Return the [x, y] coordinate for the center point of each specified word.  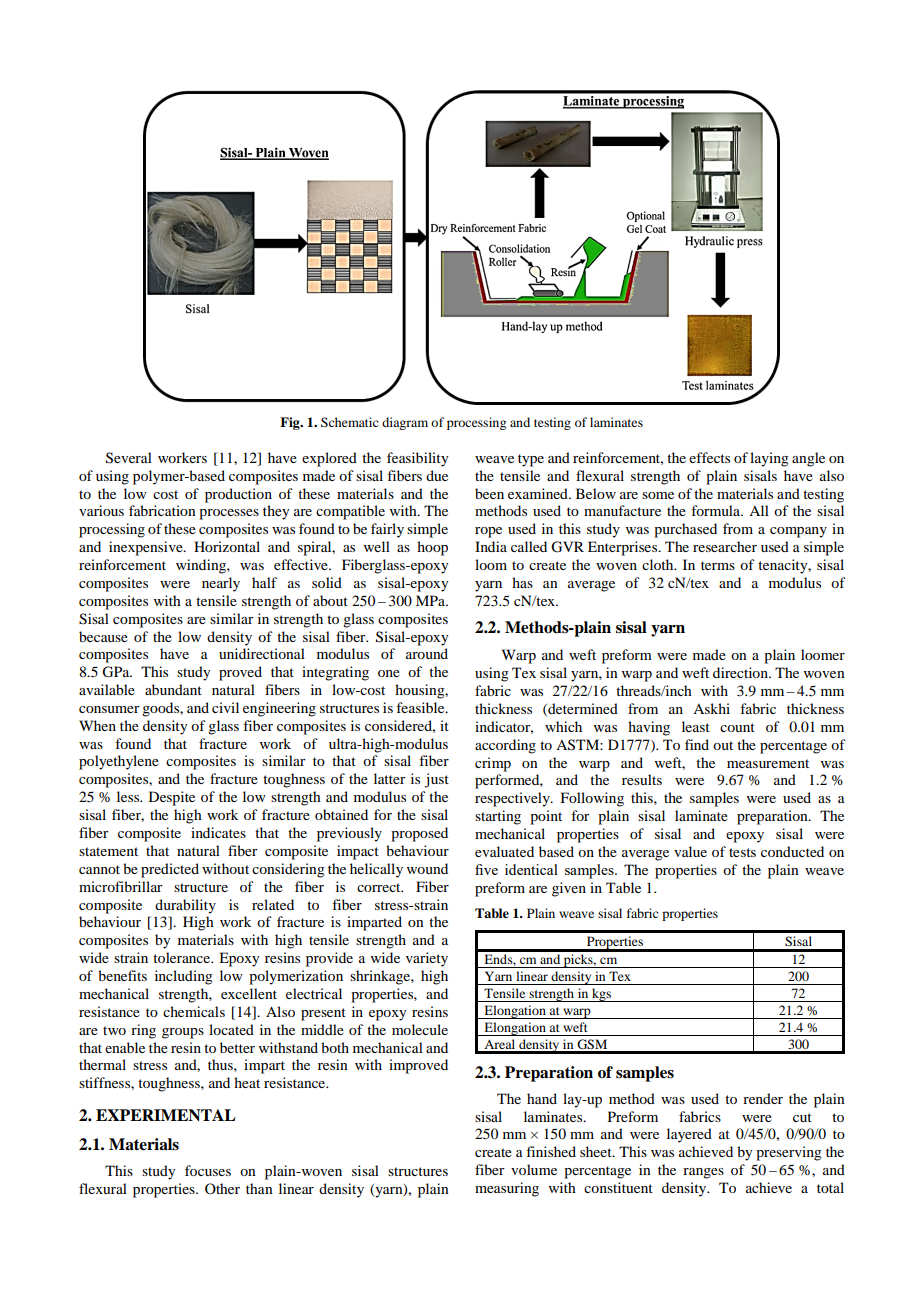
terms [718, 565]
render [763, 1098]
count [737, 727]
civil [225, 707]
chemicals [194, 1011]
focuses [208, 1170]
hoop [432, 548]
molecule [420, 1029]
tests [742, 852]
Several [129, 458]
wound [427, 868]
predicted [170, 870]
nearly [221, 584]
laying [769, 459]
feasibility [417, 459]
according [505, 746]
